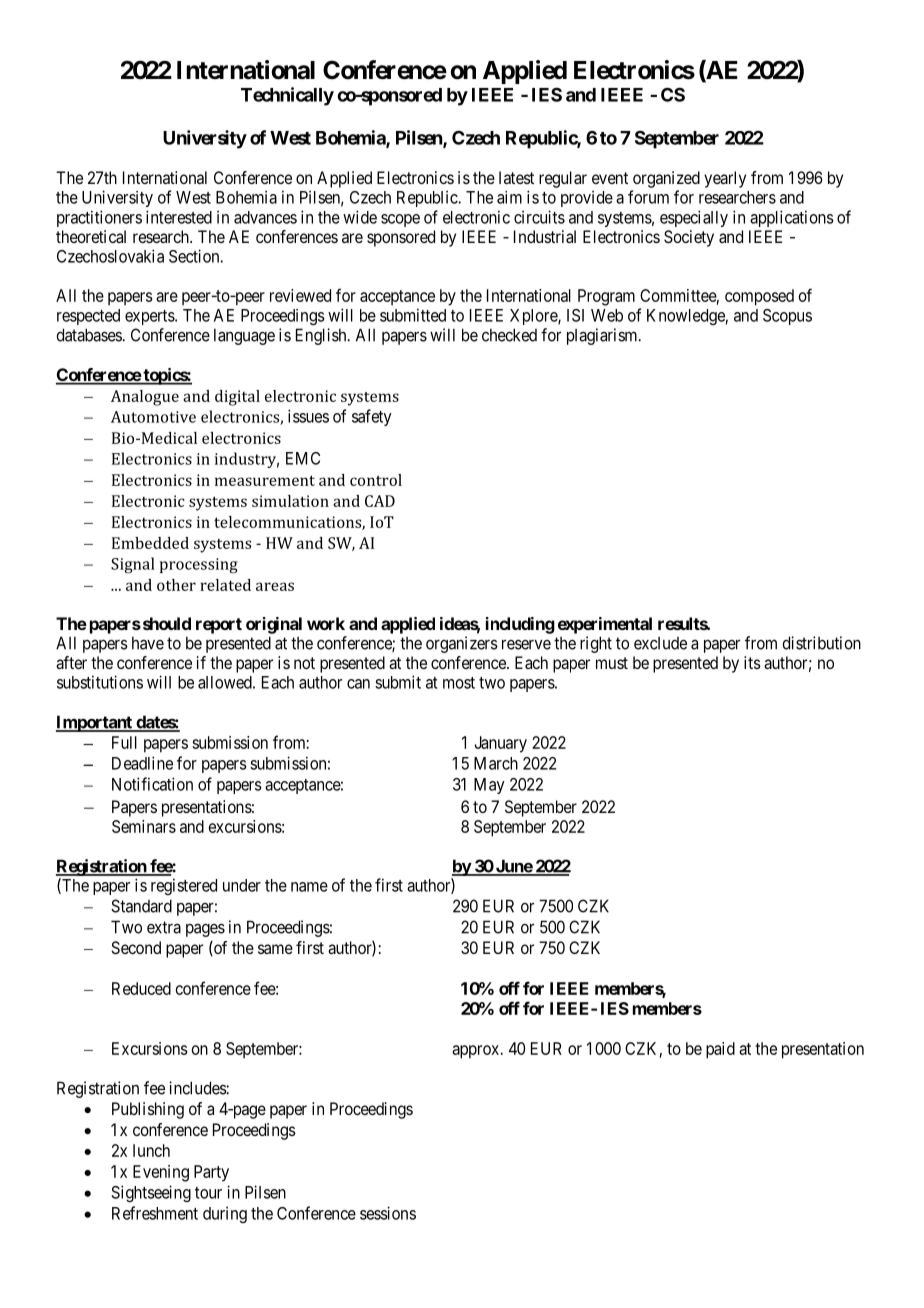 The image size is (924, 1308). Describe the element at coordinates (787, 317) in the screenshot. I see `Scopus` at that location.
